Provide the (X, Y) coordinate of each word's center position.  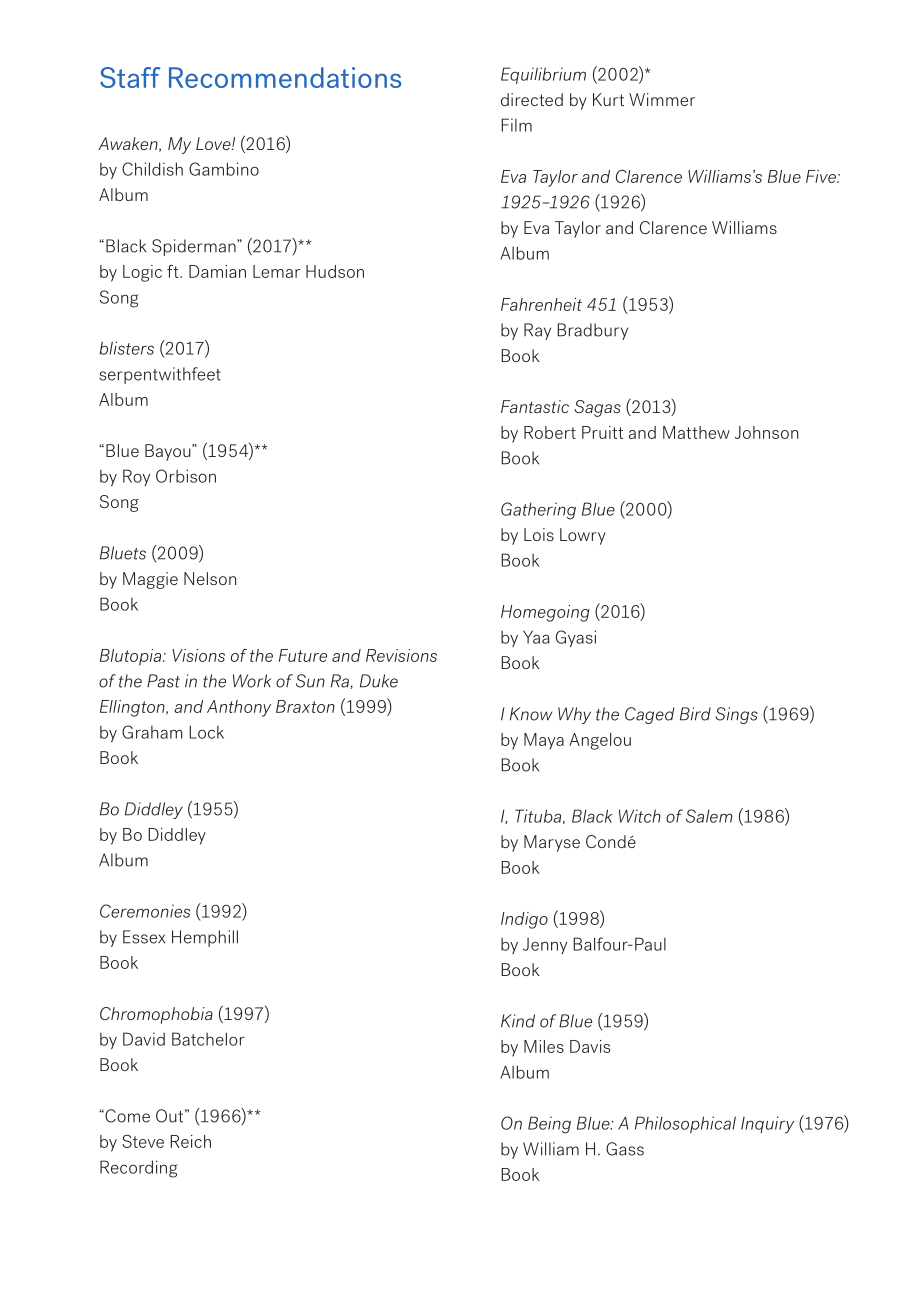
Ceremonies (145, 911)
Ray (537, 331)
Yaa (536, 637)
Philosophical (685, 1124)
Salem (709, 816)
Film (516, 125)
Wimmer (662, 99)
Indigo (524, 920)
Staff (130, 77)
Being (549, 1125)
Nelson (210, 578)
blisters (126, 348)
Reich (190, 1141)
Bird (695, 714)
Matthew (696, 432)
